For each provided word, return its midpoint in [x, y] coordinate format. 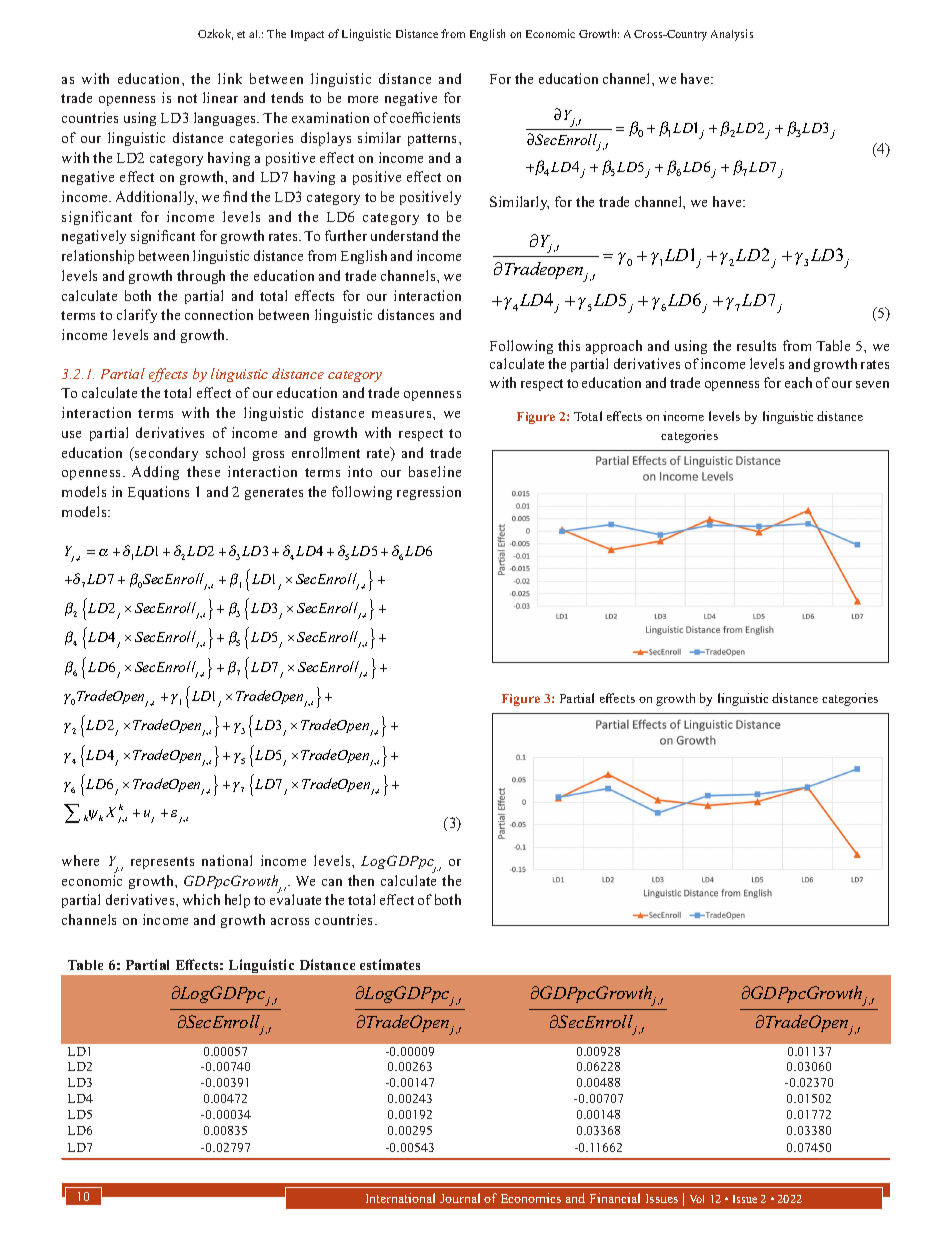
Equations [158, 493]
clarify [137, 316]
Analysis [732, 35]
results [756, 345]
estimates [390, 964]
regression [429, 493]
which [201, 899]
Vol [697, 1199]
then [361, 880]
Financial [615, 1198]
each [798, 382]
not [187, 98]
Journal [460, 1198]
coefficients [425, 117]
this [569, 345]
